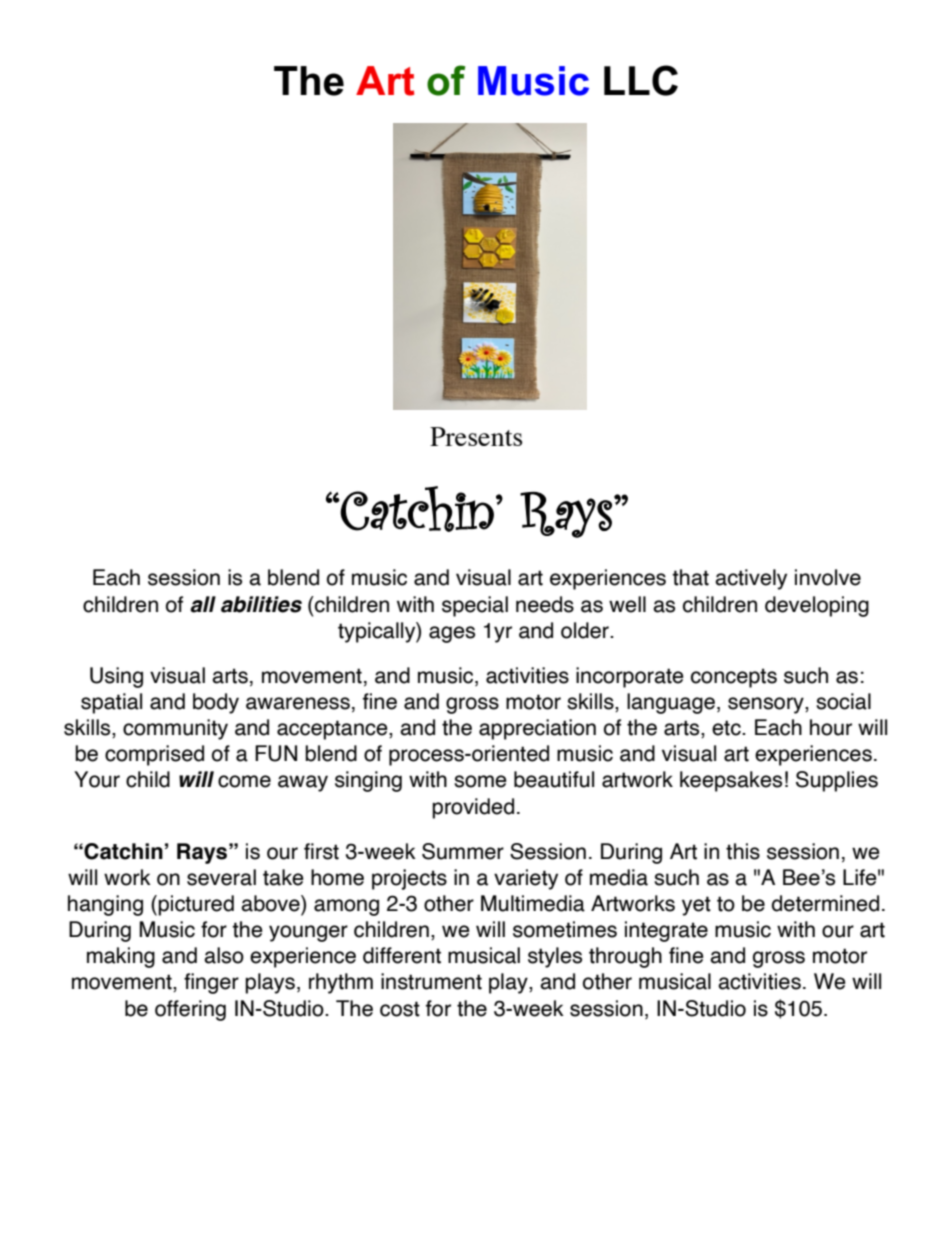 This screenshot has width=952, height=1233. What do you see at coordinates (690, 577) in the screenshot?
I see `that` at bounding box center [690, 577].
